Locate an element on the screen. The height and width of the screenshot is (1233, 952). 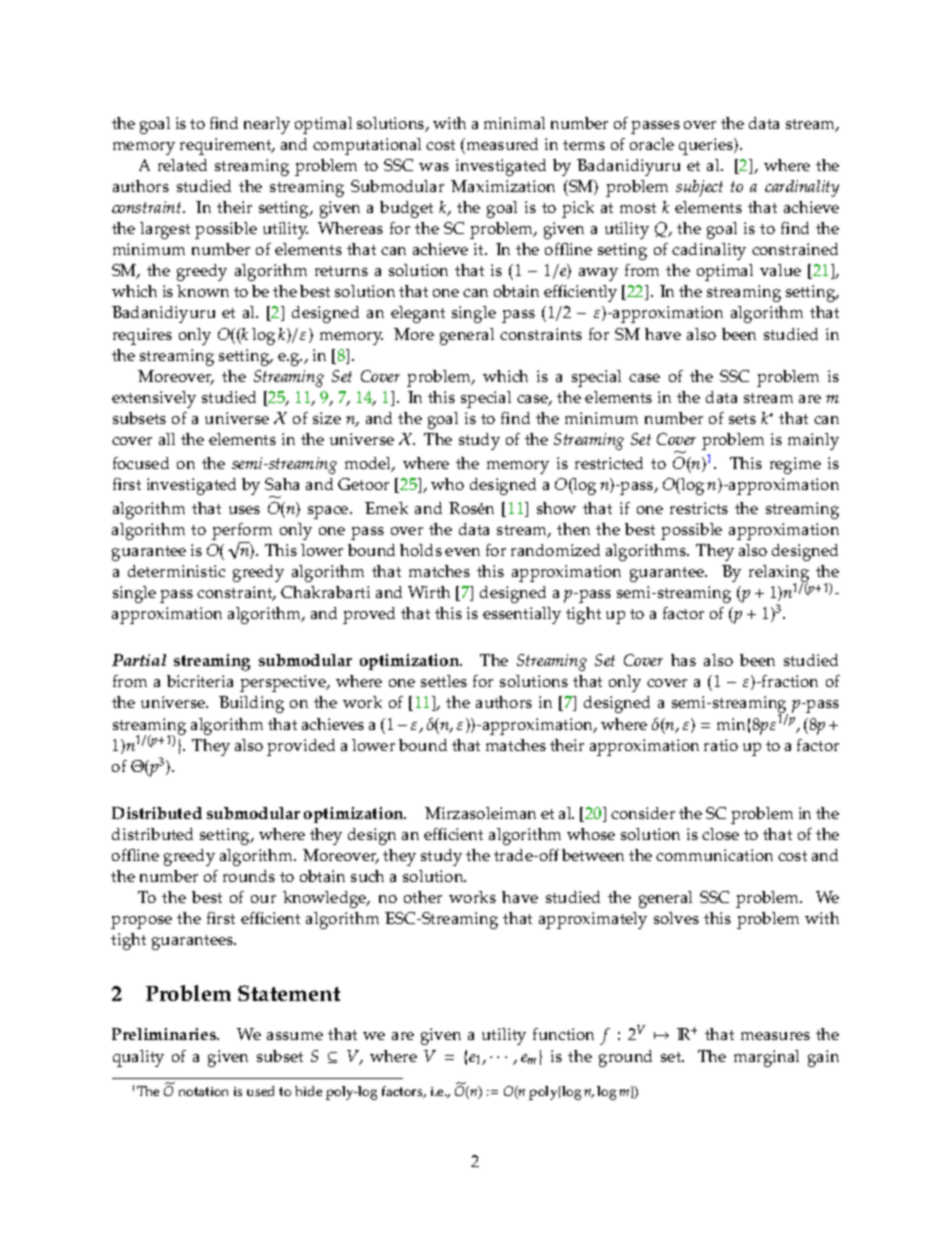
essentially is located at coordinates (522, 615).
